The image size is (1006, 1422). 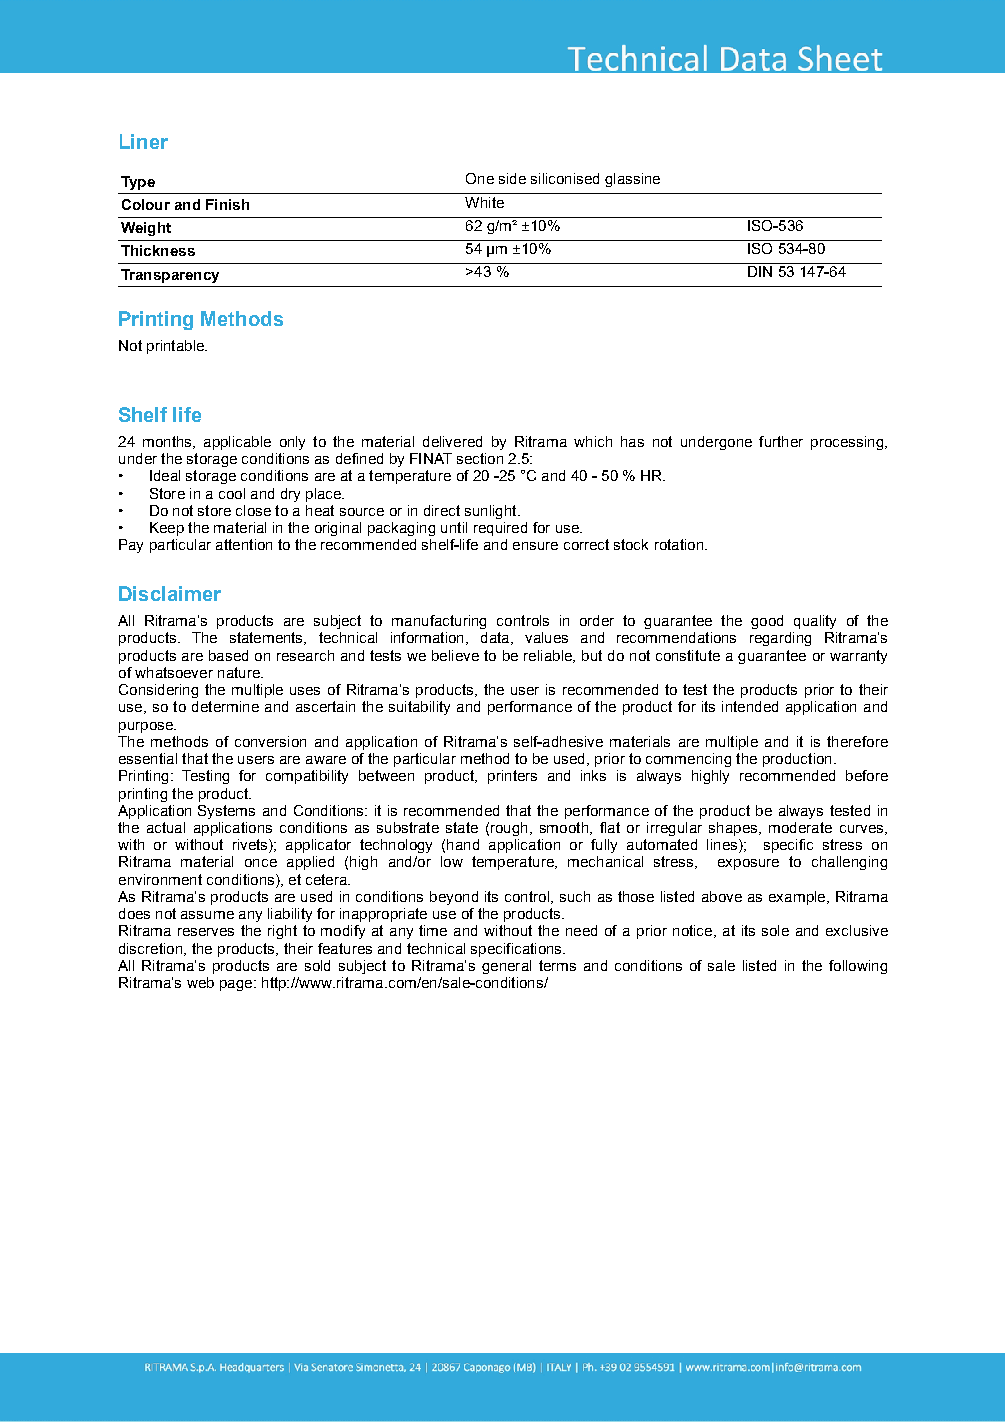 I want to click on further, so click(x=781, y=441).
